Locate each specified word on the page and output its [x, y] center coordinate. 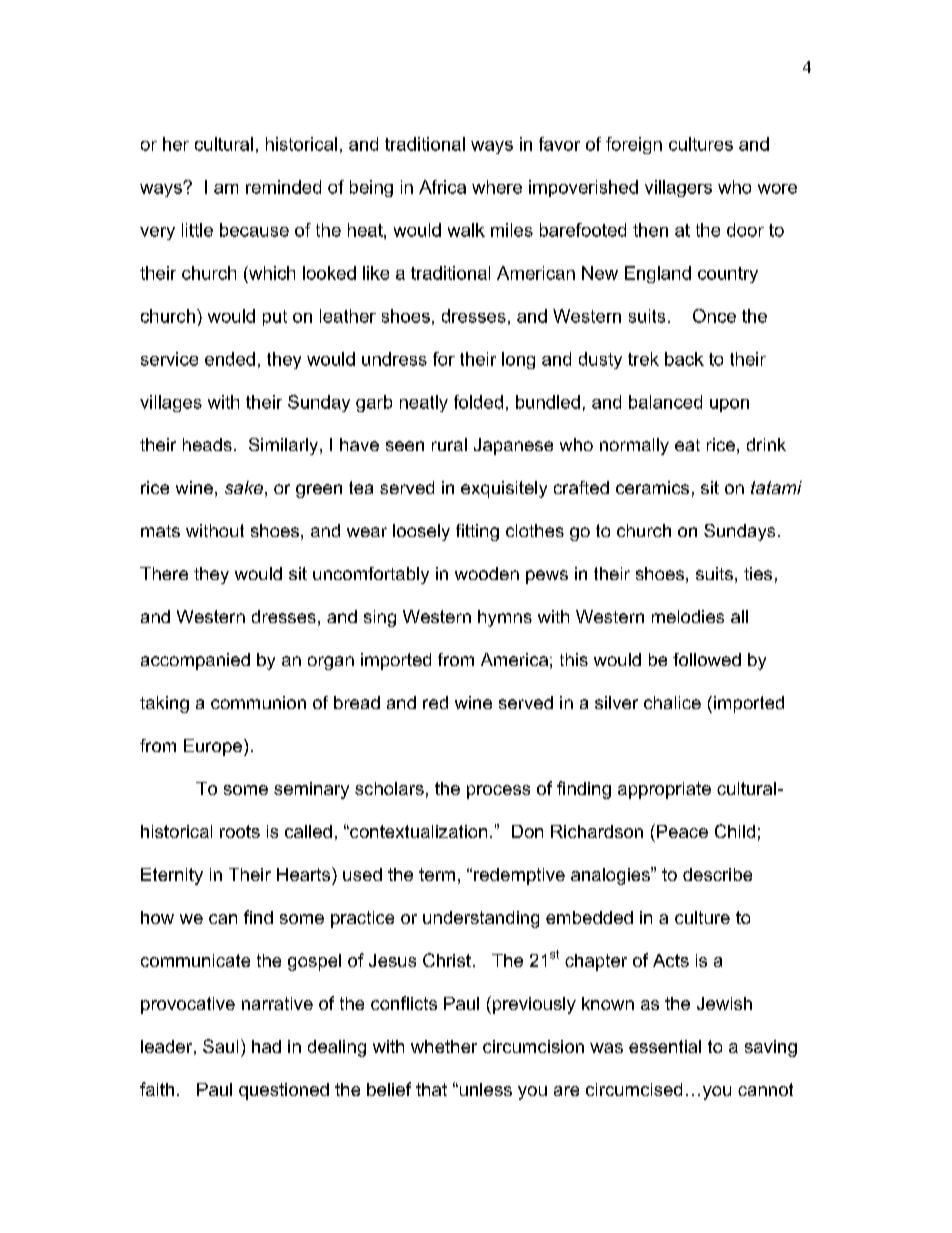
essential [665, 1046]
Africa [442, 187]
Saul [220, 1046]
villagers [678, 188]
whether [444, 1046]
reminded [283, 187]
